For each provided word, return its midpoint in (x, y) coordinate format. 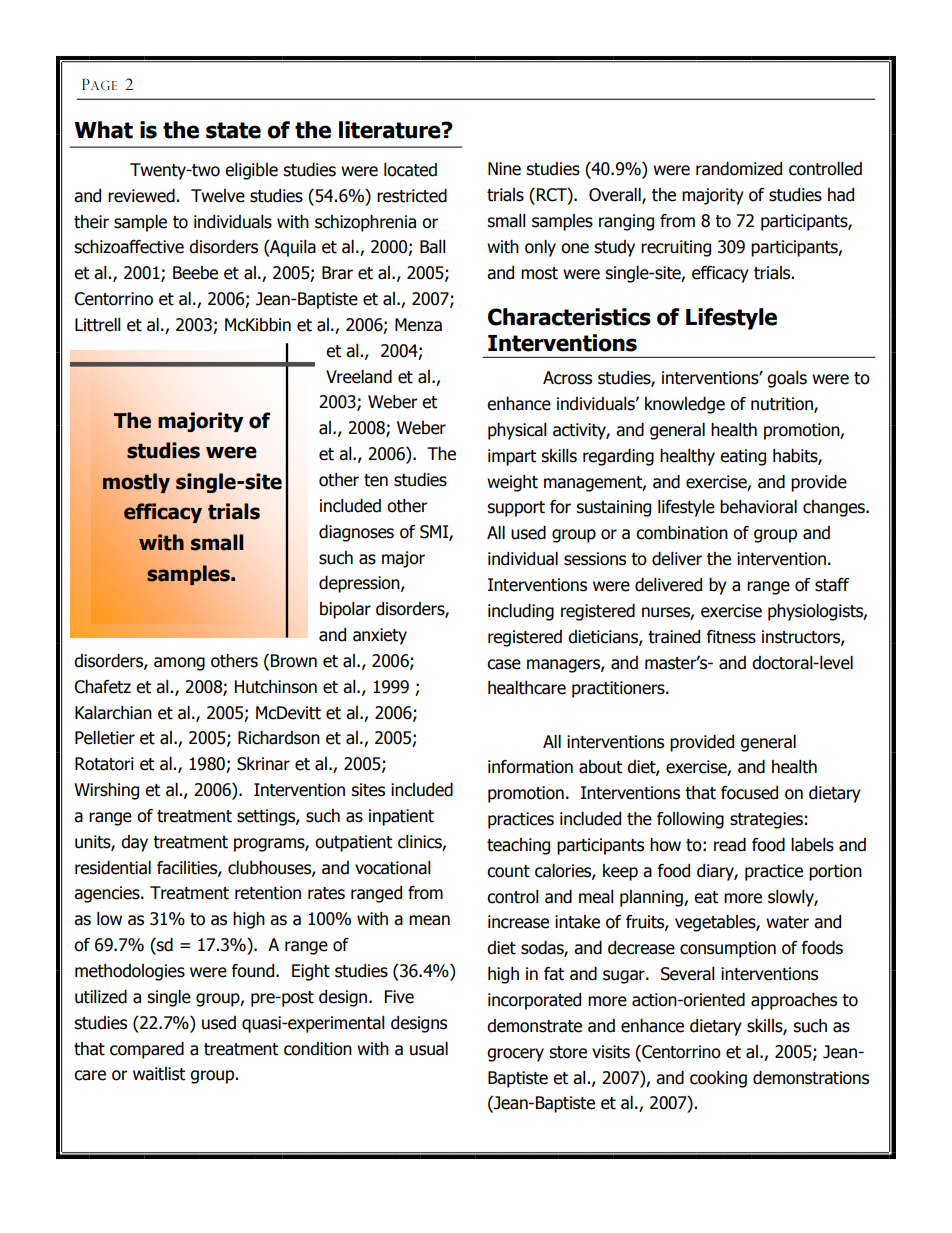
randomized (739, 169)
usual (429, 1049)
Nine (504, 169)
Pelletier (105, 738)
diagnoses (356, 533)
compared (147, 1050)
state (233, 130)
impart (512, 457)
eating (743, 457)
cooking (718, 1079)
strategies (766, 820)
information (530, 767)
